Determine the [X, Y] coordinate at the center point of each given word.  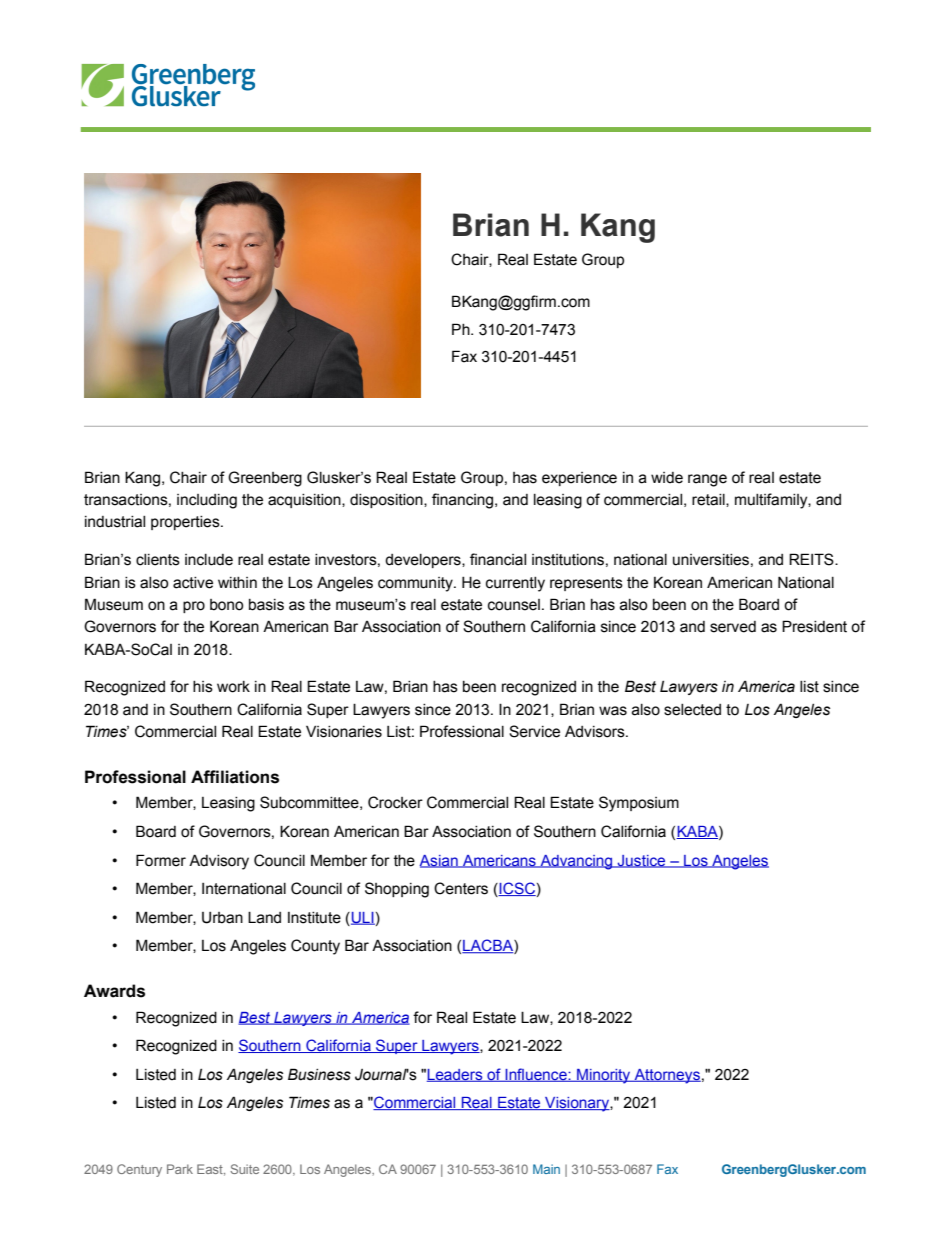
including [207, 501]
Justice [642, 861]
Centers [461, 888]
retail [709, 500]
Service [534, 731]
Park [180, 1169]
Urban [222, 918]
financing [464, 501]
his [203, 687]
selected [692, 710]
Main [546, 1169]
